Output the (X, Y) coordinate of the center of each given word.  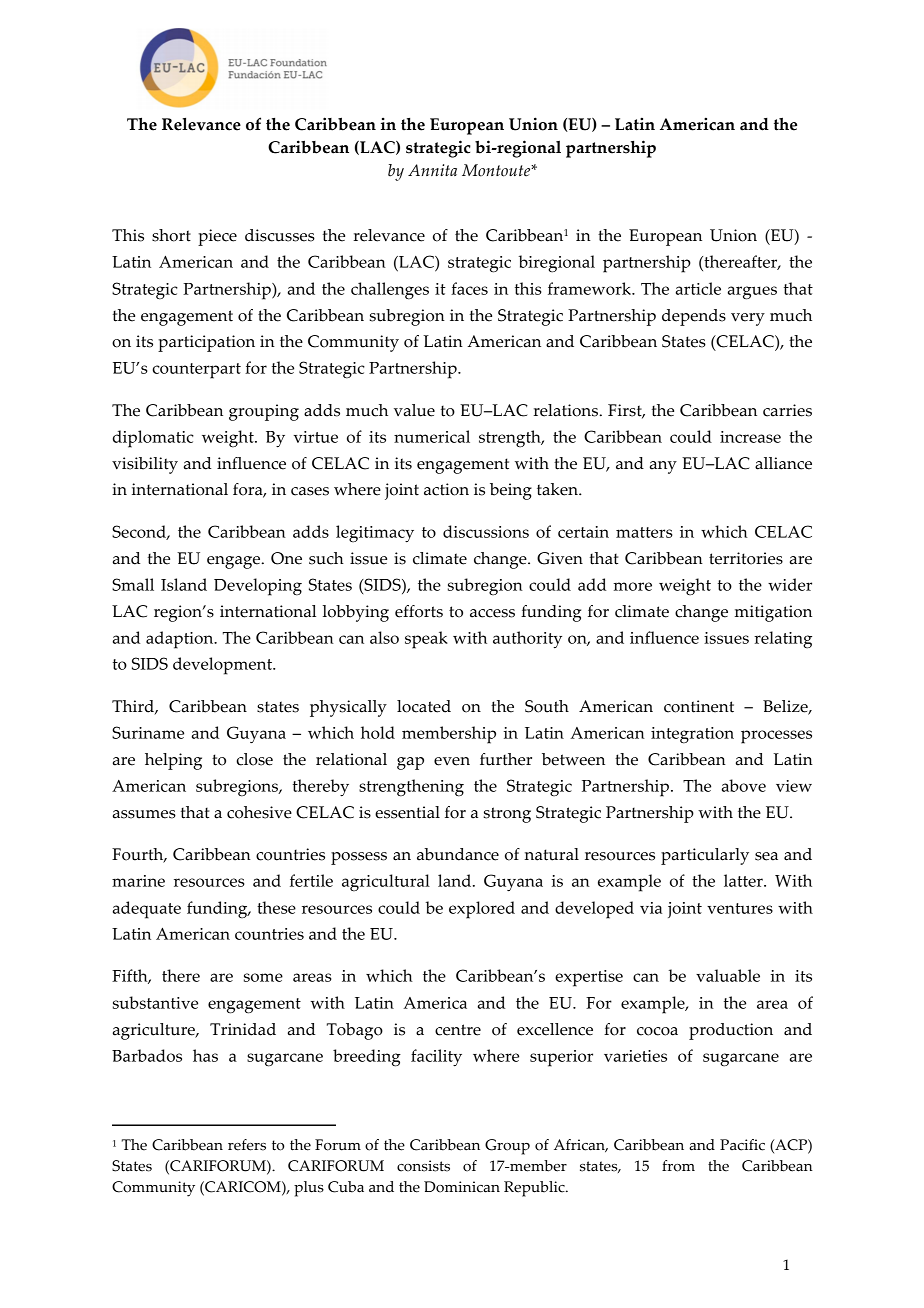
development (224, 666)
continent (699, 706)
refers (247, 1145)
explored (482, 910)
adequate (147, 910)
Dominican (462, 1187)
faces (469, 288)
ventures (740, 908)
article (698, 288)
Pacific (742, 1145)
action (446, 489)
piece (217, 237)
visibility (145, 465)
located (424, 706)
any (663, 467)
